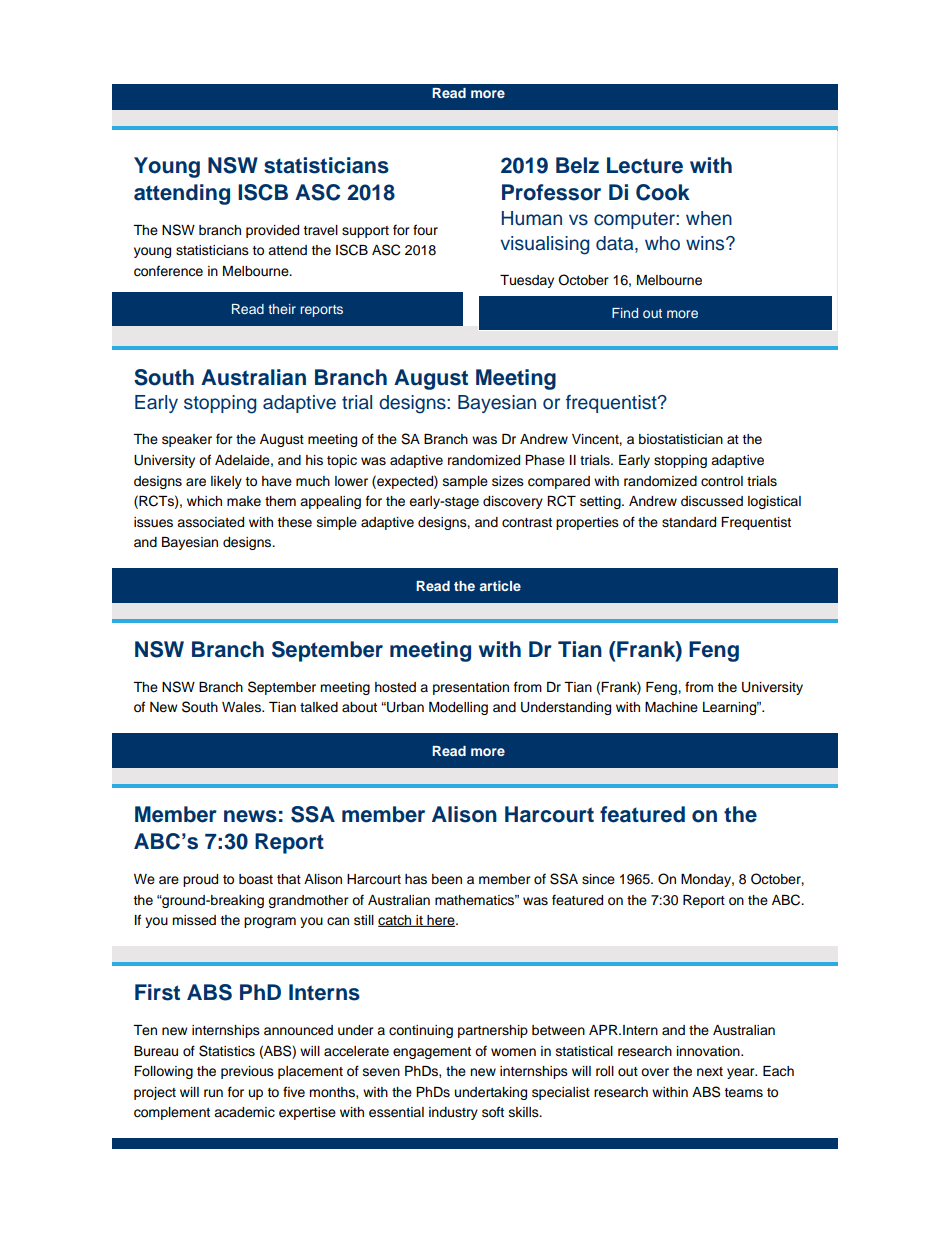  What do you see at coordinates (425, 230) in the screenshot?
I see `four` at bounding box center [425, 230].
